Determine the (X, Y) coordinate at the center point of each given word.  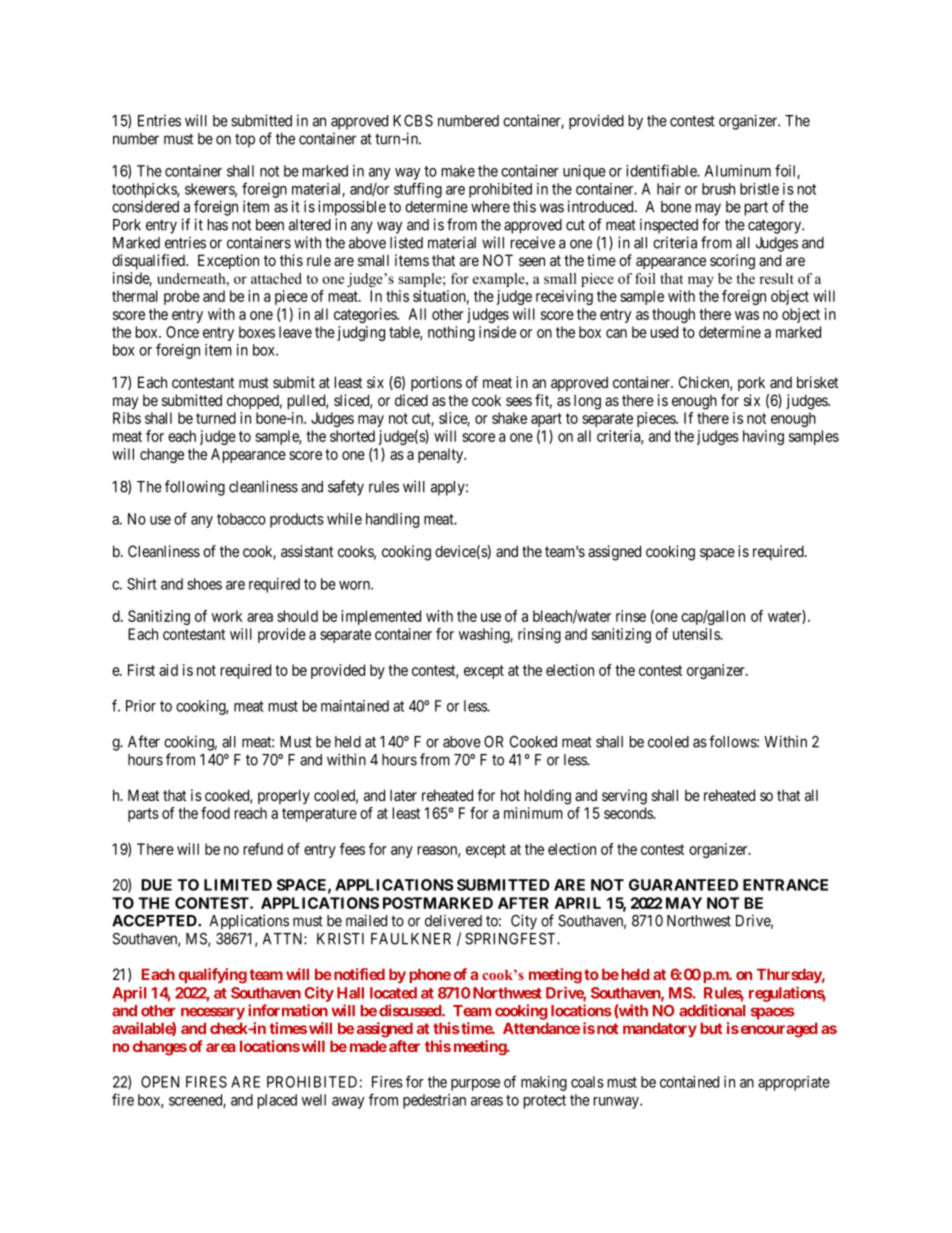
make (458, 171)
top (245, 141)
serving (624, 797)
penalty (442, 455)
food (215, 813)
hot (510, 795)
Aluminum (738, 171)
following (195, 488)
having (763, 437)
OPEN (160, 1082)
